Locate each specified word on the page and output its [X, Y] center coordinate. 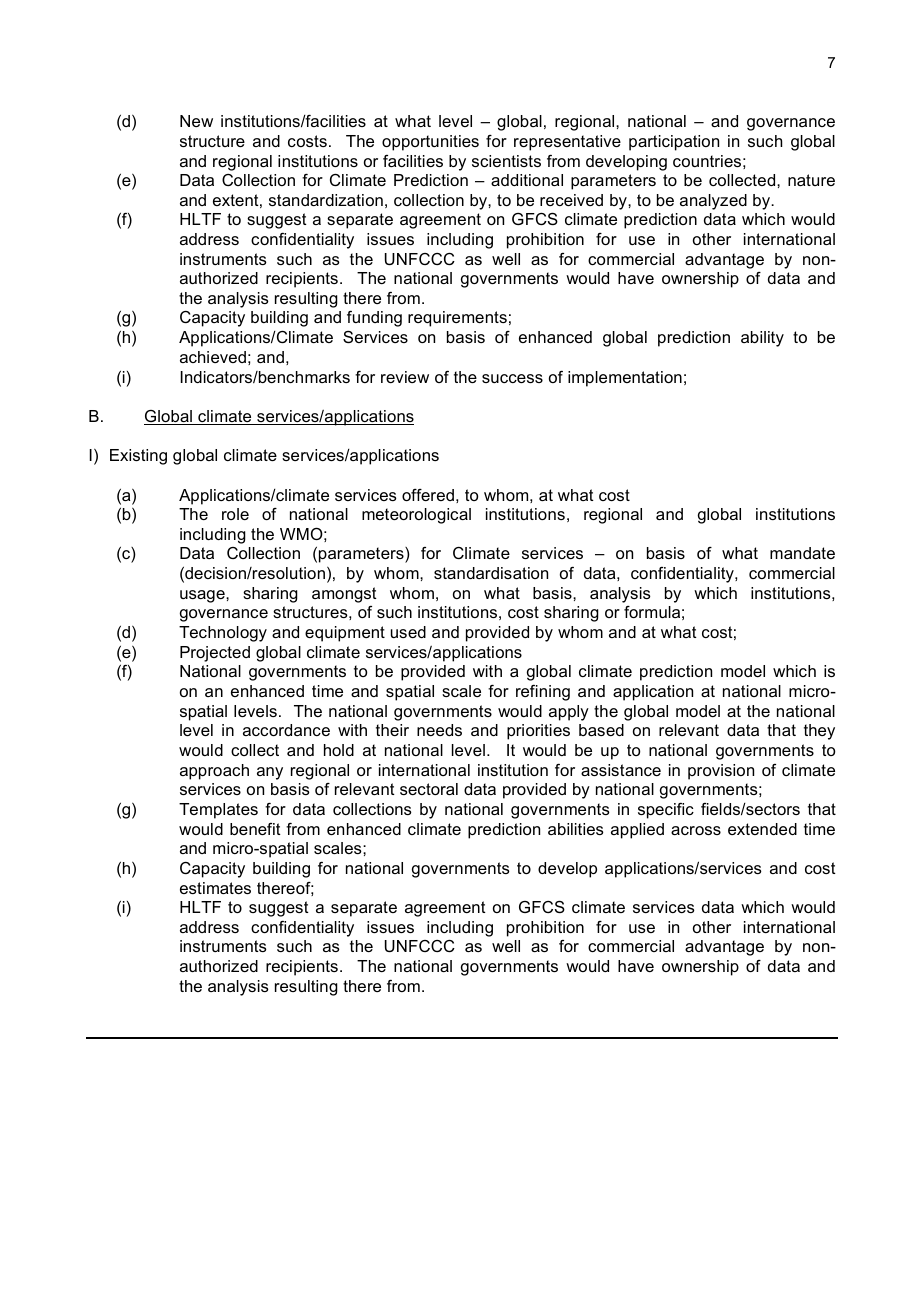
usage [203, 596]
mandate [802, 553]
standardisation [491, 573]
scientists [506, 161]
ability [762, 339]
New [196, 121]
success [512, 378]
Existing [138, 457]
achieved [213, 357]
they [819, 732]
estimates [215, 888]
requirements [457, 319]
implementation [625, 379]
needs [439, 730]
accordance [286, 730]
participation [674, 143]
